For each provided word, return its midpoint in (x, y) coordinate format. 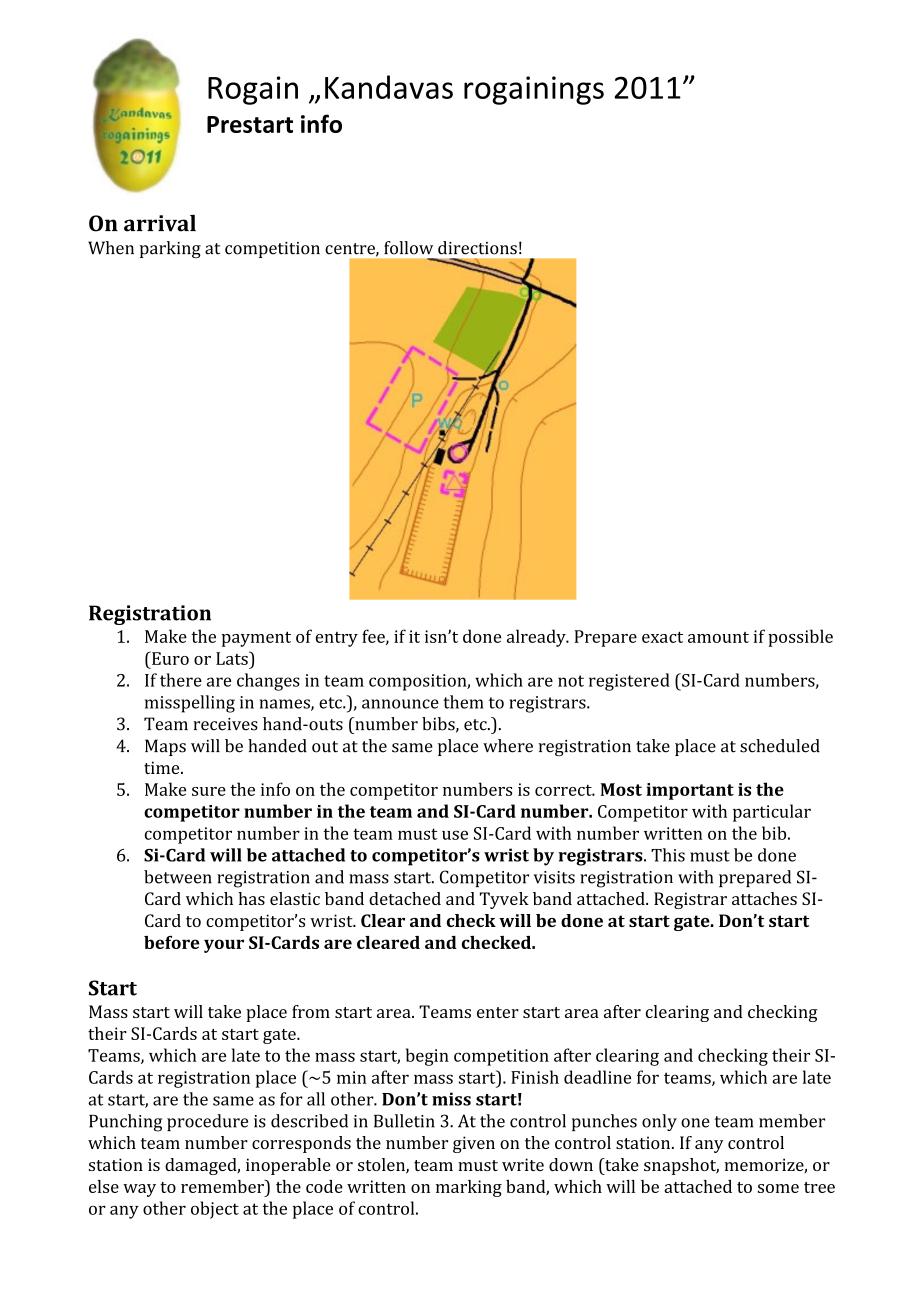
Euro (169, 658)
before (172, 942)
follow (408, 248)
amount (718, 637)
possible (800, 638)
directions (477, 248)
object (215, 1210)
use (455, 835)
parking (170, 249)
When (111, 248)
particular (772, 813)
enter (498, 1012)
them (463, 702)
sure (209, 791)
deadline (597, 1077)
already (537, 638)
